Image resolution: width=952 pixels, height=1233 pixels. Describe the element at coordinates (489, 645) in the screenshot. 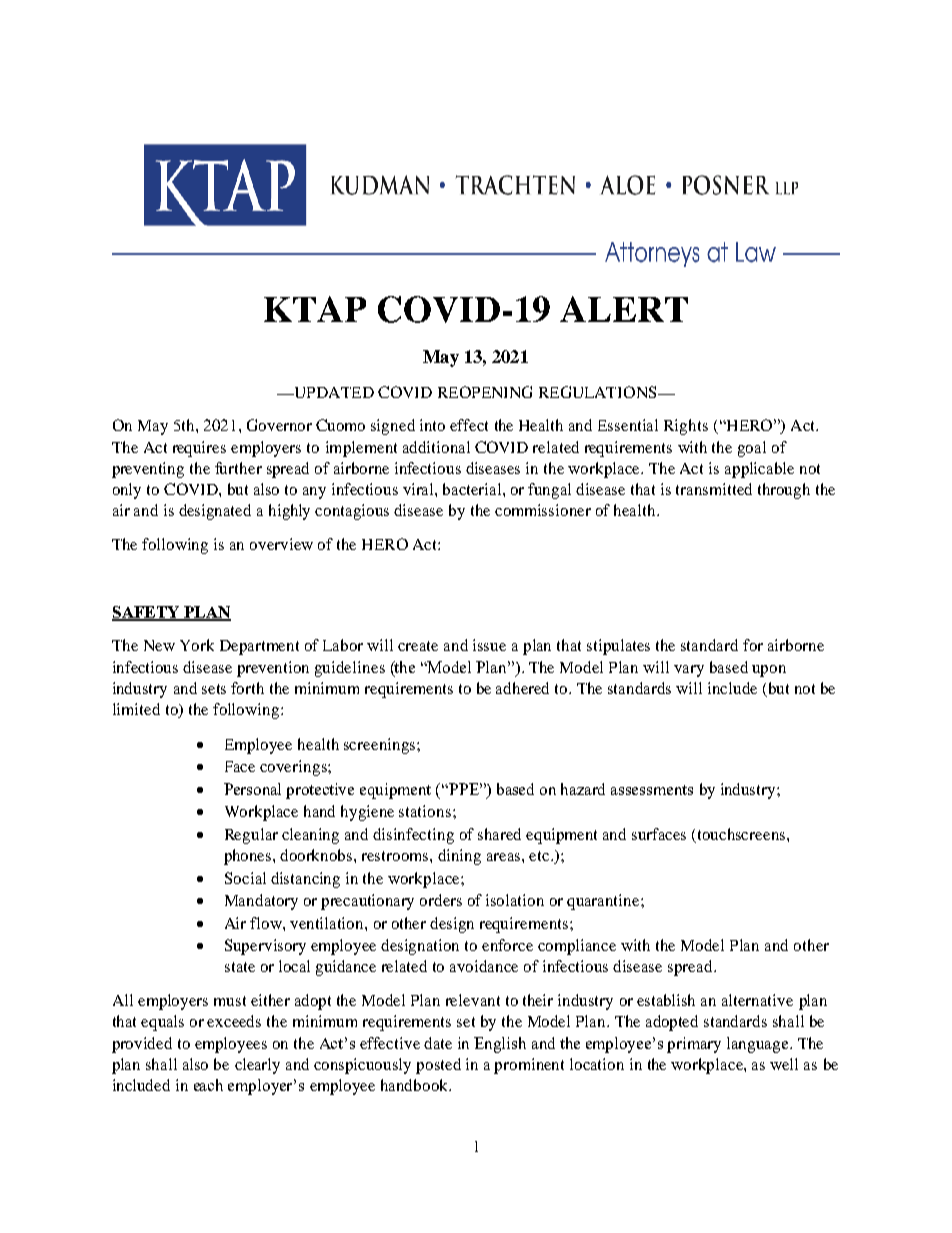

I see `issue` at that location.
